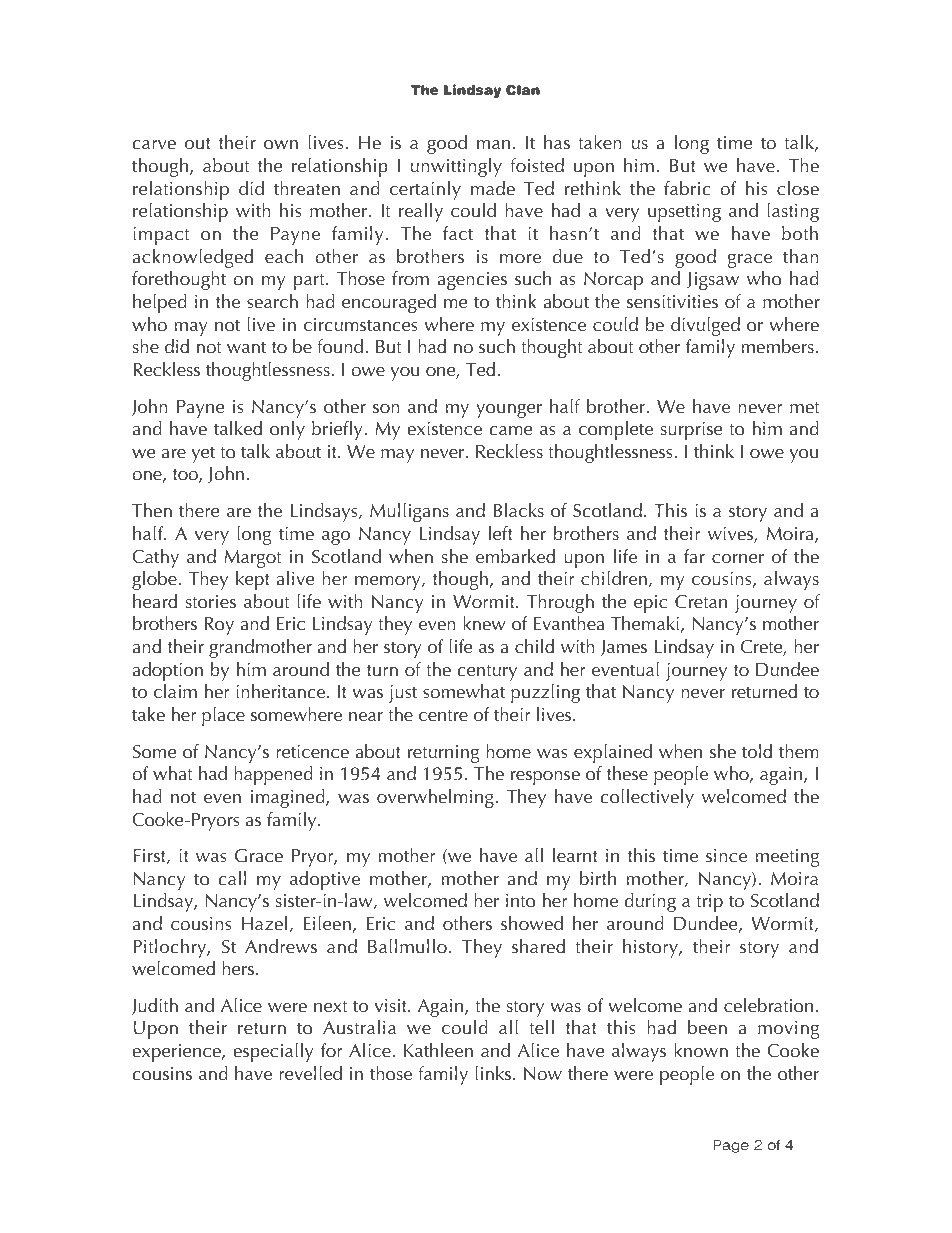 This screenshot has width=952, height=1233. I want to click on knew, so click(484, 623).
